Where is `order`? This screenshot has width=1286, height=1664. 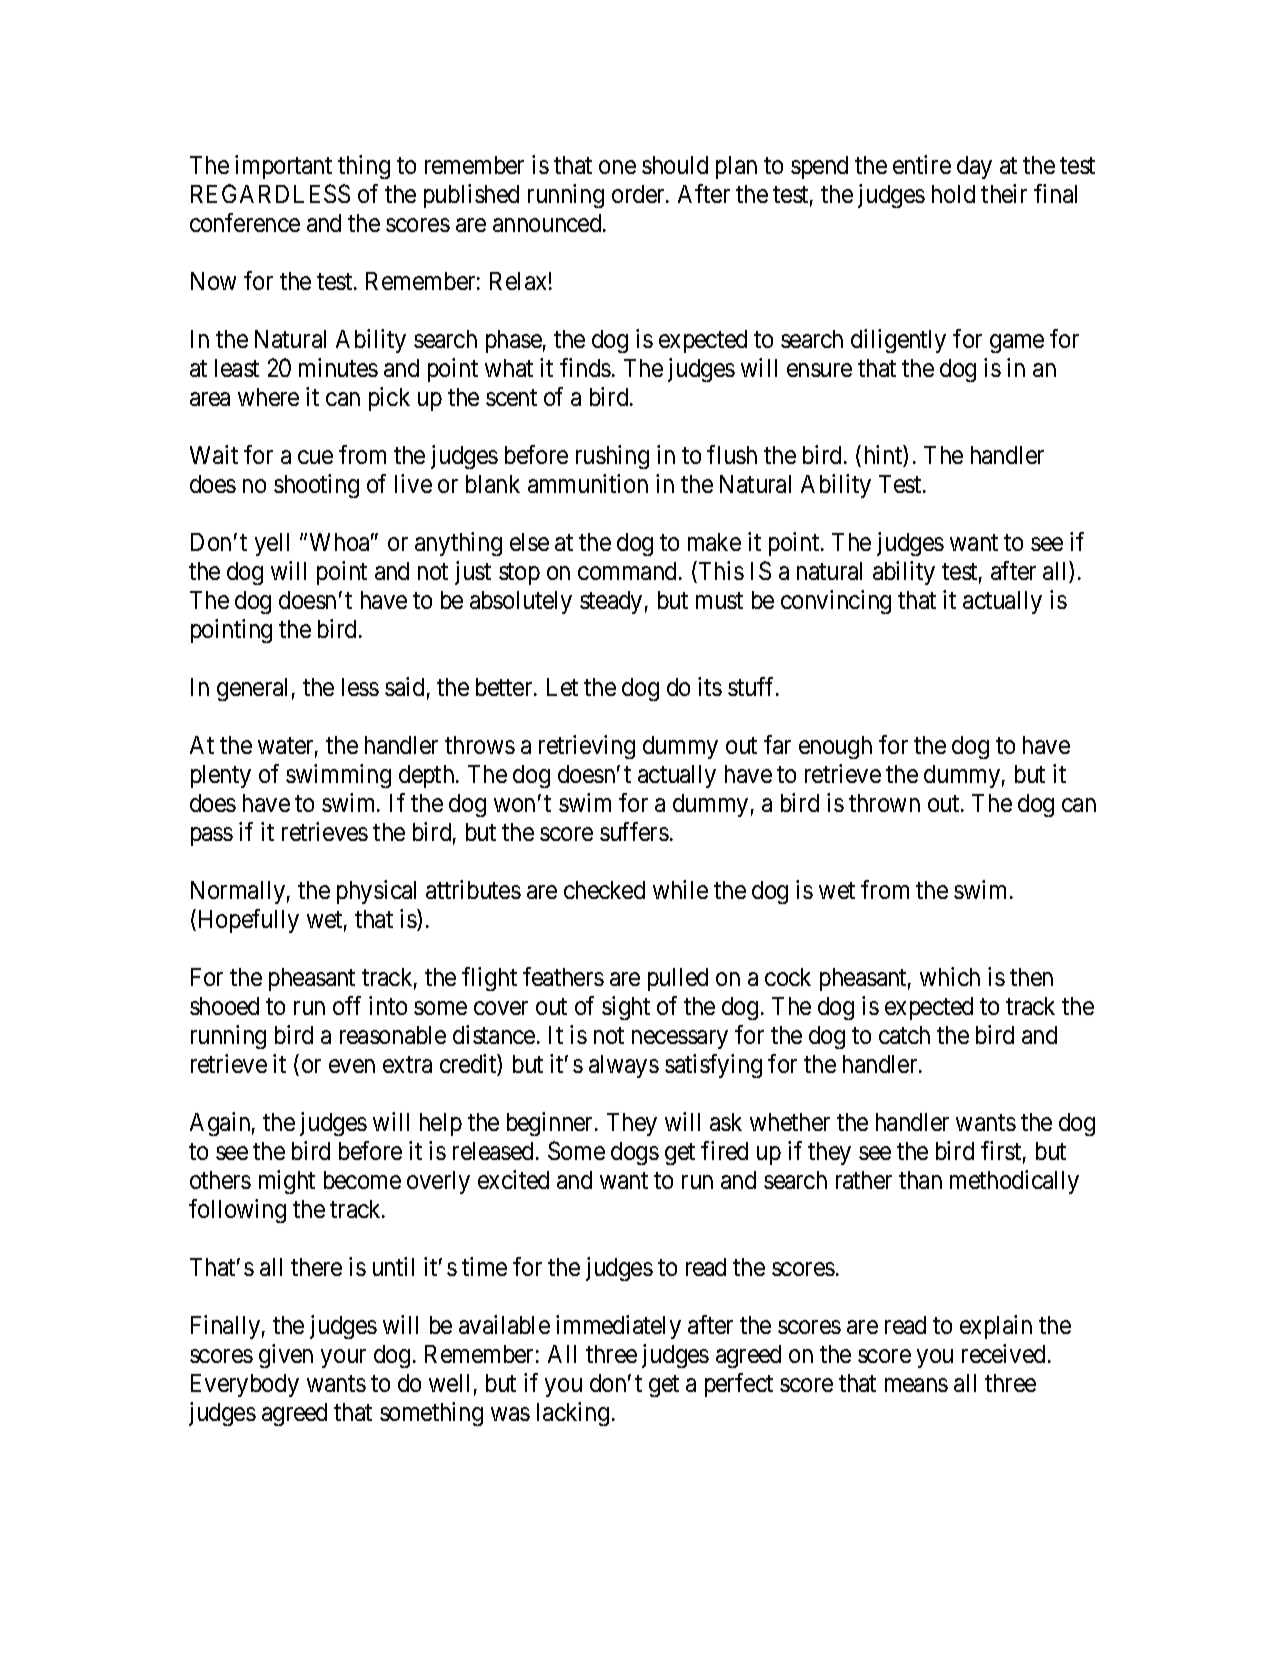 order is located at coordinates (639, 194).
